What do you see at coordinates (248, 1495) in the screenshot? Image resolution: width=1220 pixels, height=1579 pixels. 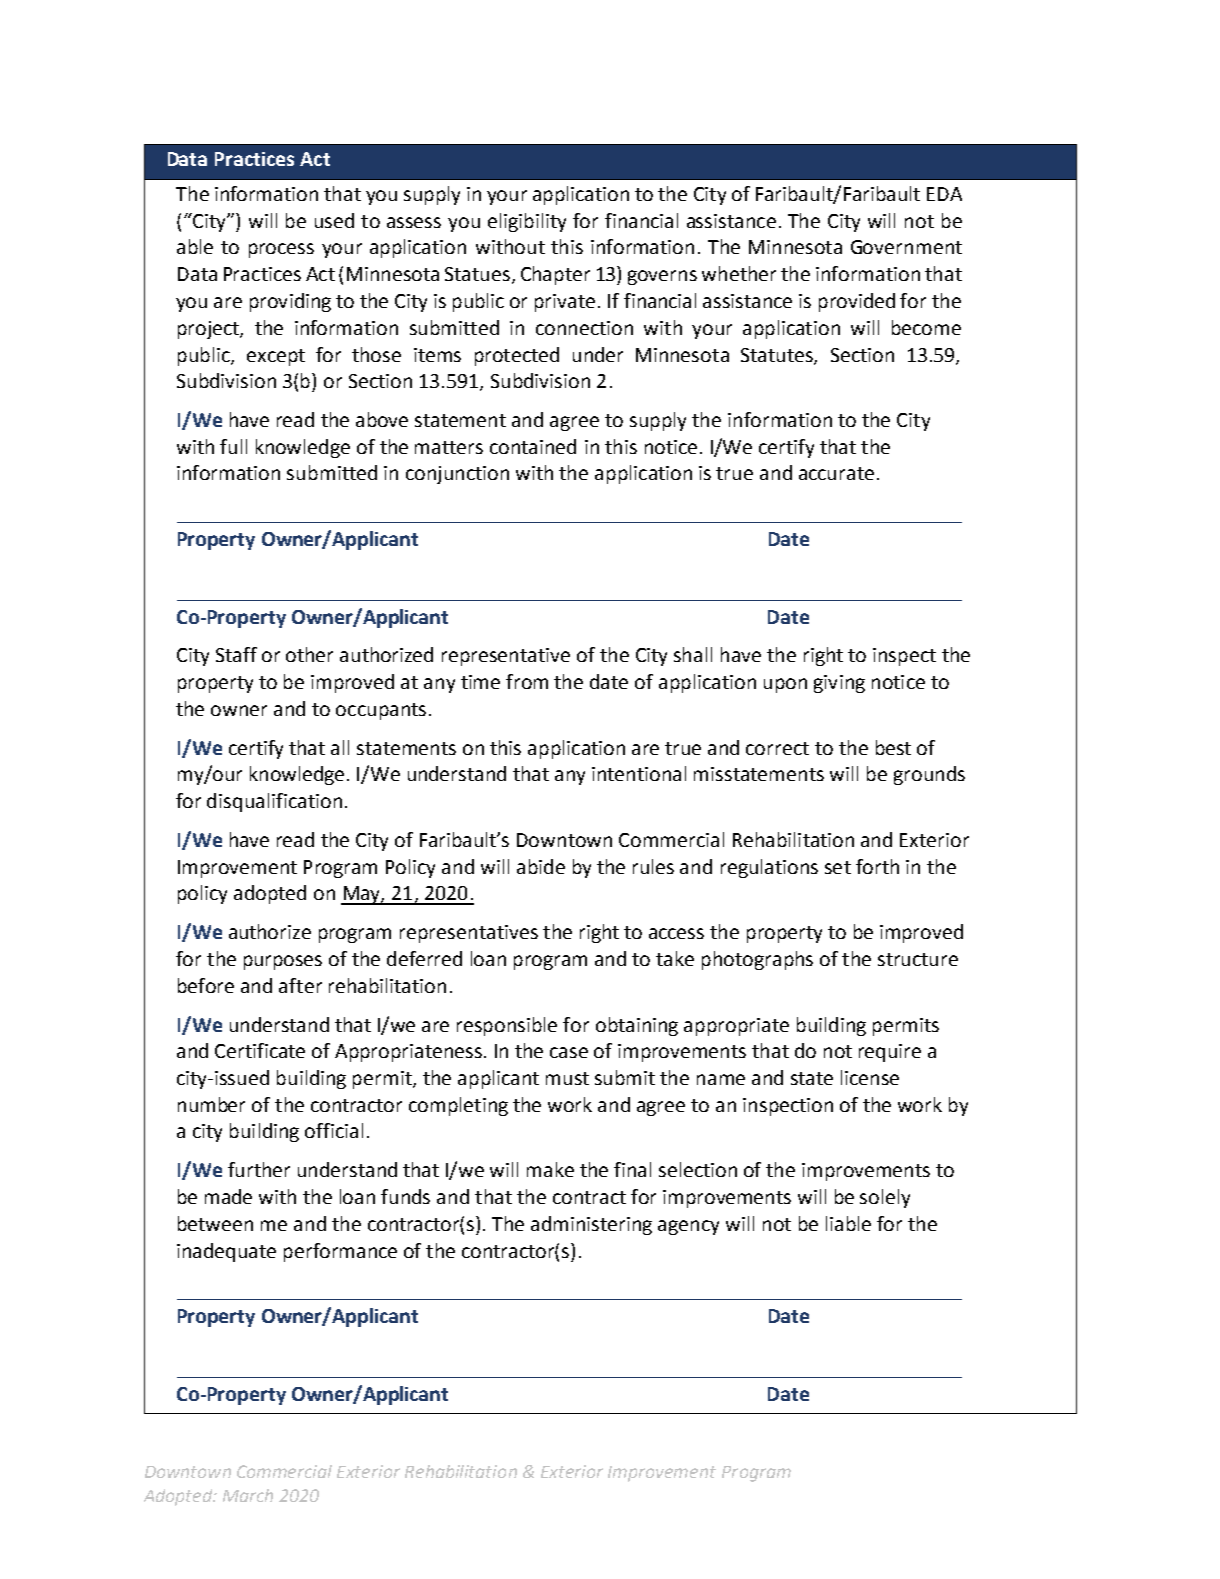 I see `March` at bounding box center [248, 1495].
